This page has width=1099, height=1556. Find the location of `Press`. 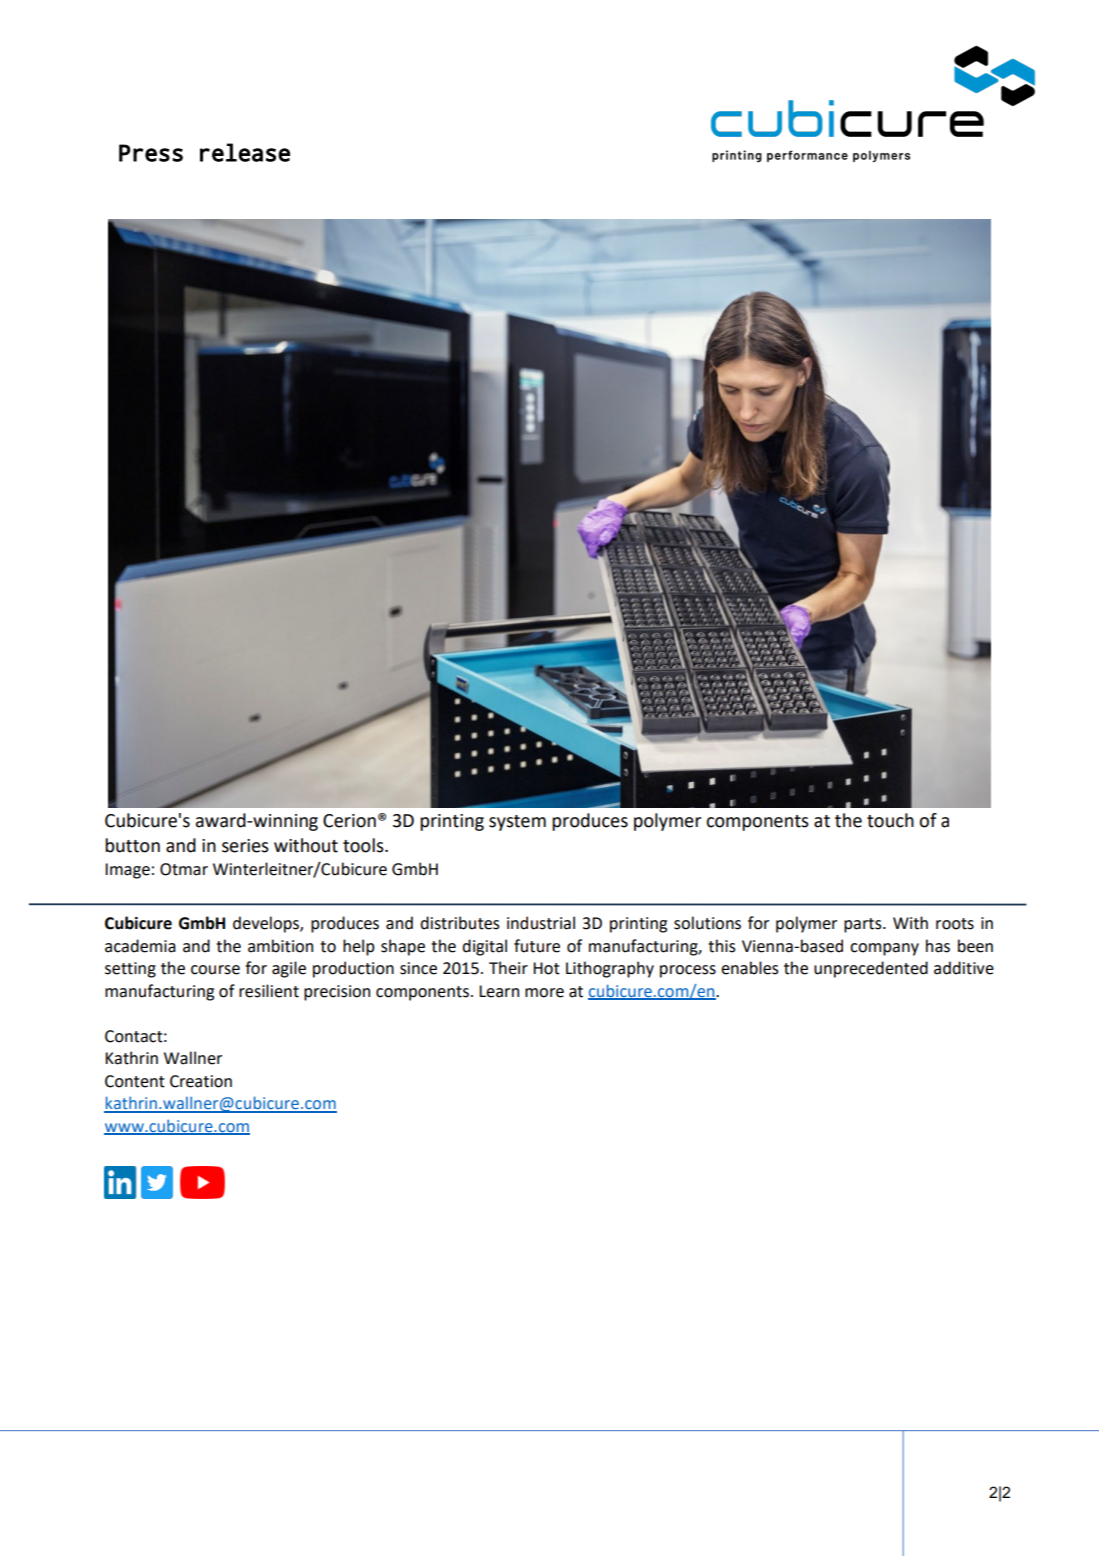

Press is located at coordinates (151, 153).
